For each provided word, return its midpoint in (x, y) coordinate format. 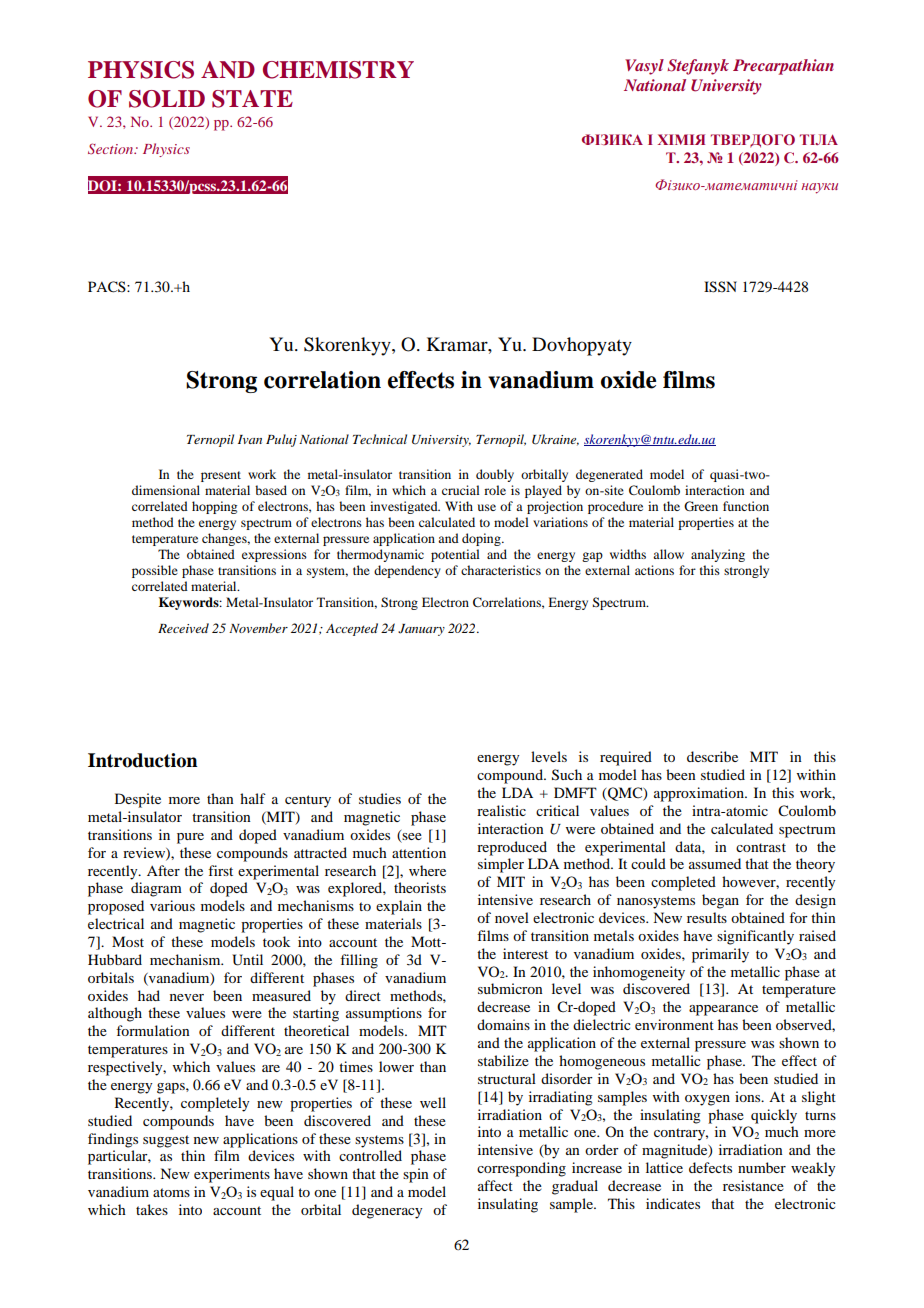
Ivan (250, 439)
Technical (380, 439)
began (720, 901)
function (746, 506)
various (172, 905)
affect (495, 1185)
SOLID (167, 99)
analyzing (718, 555)
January (421, 630)
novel (512, 917)
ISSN (720, 287)
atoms (171, 1192)
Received (183, 628)
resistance (753, 1185)
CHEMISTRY (338, 70)
